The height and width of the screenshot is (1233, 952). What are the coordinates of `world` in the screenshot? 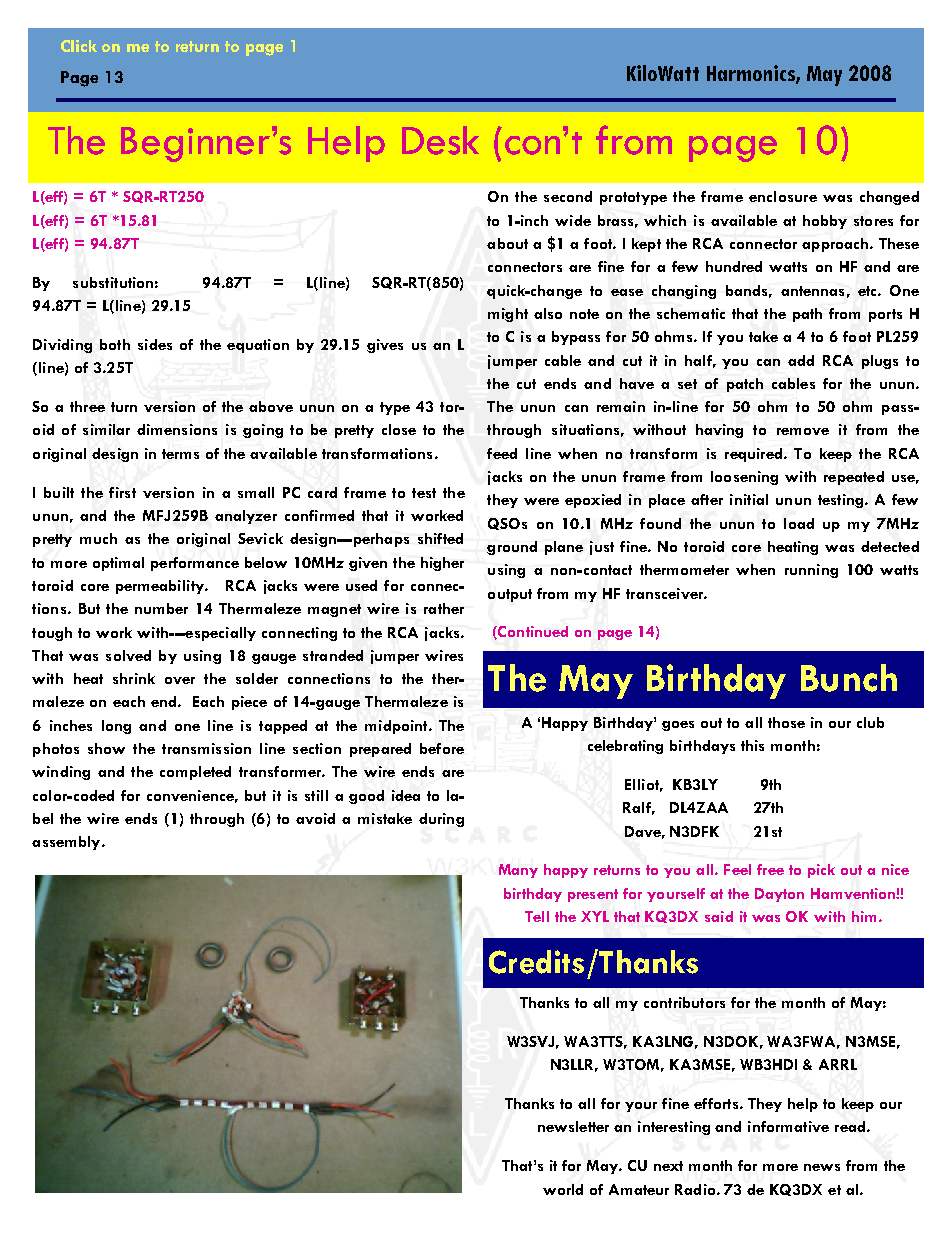 It's located at (563, 1189).
